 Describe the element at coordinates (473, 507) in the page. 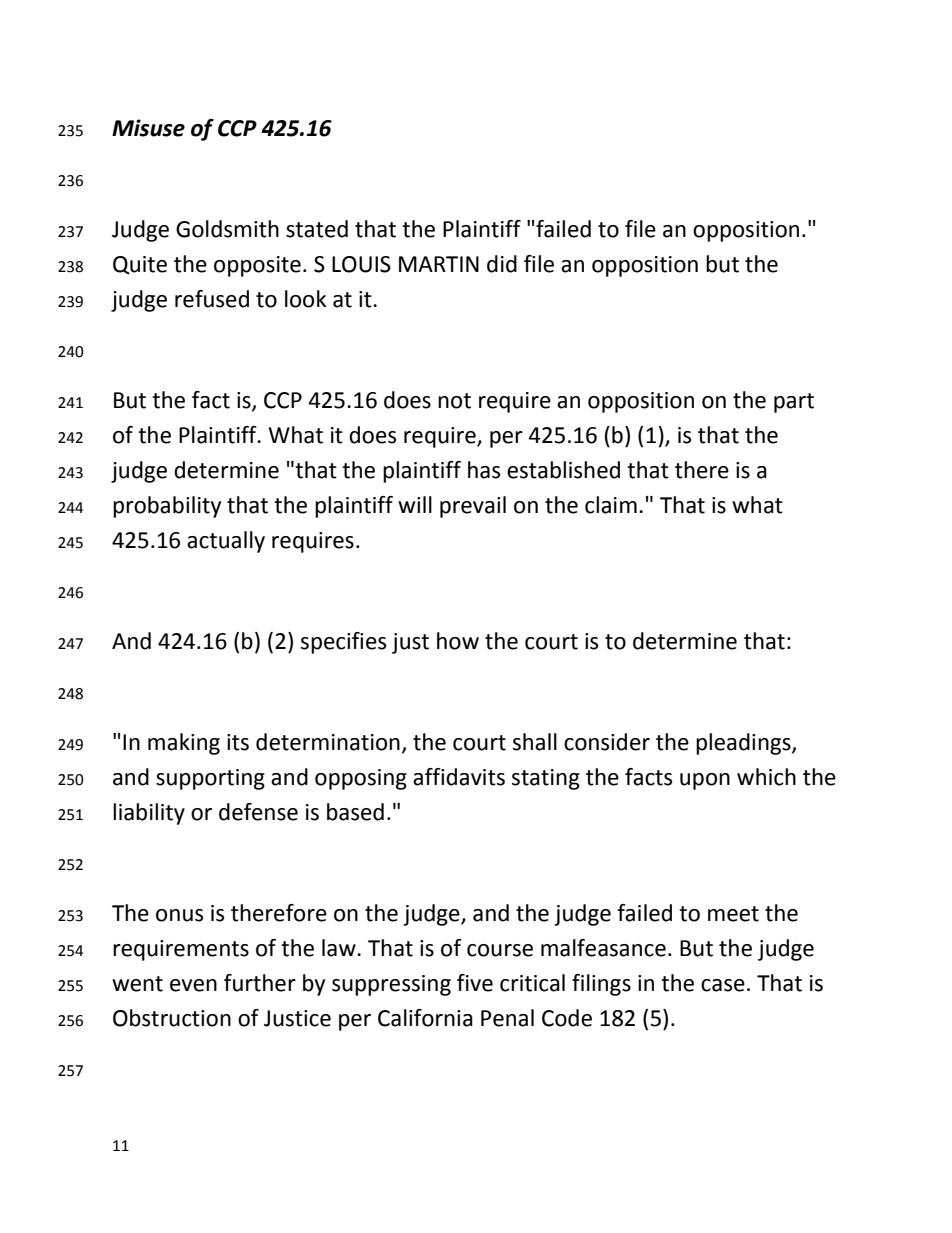

I see `prevail` at that location.
